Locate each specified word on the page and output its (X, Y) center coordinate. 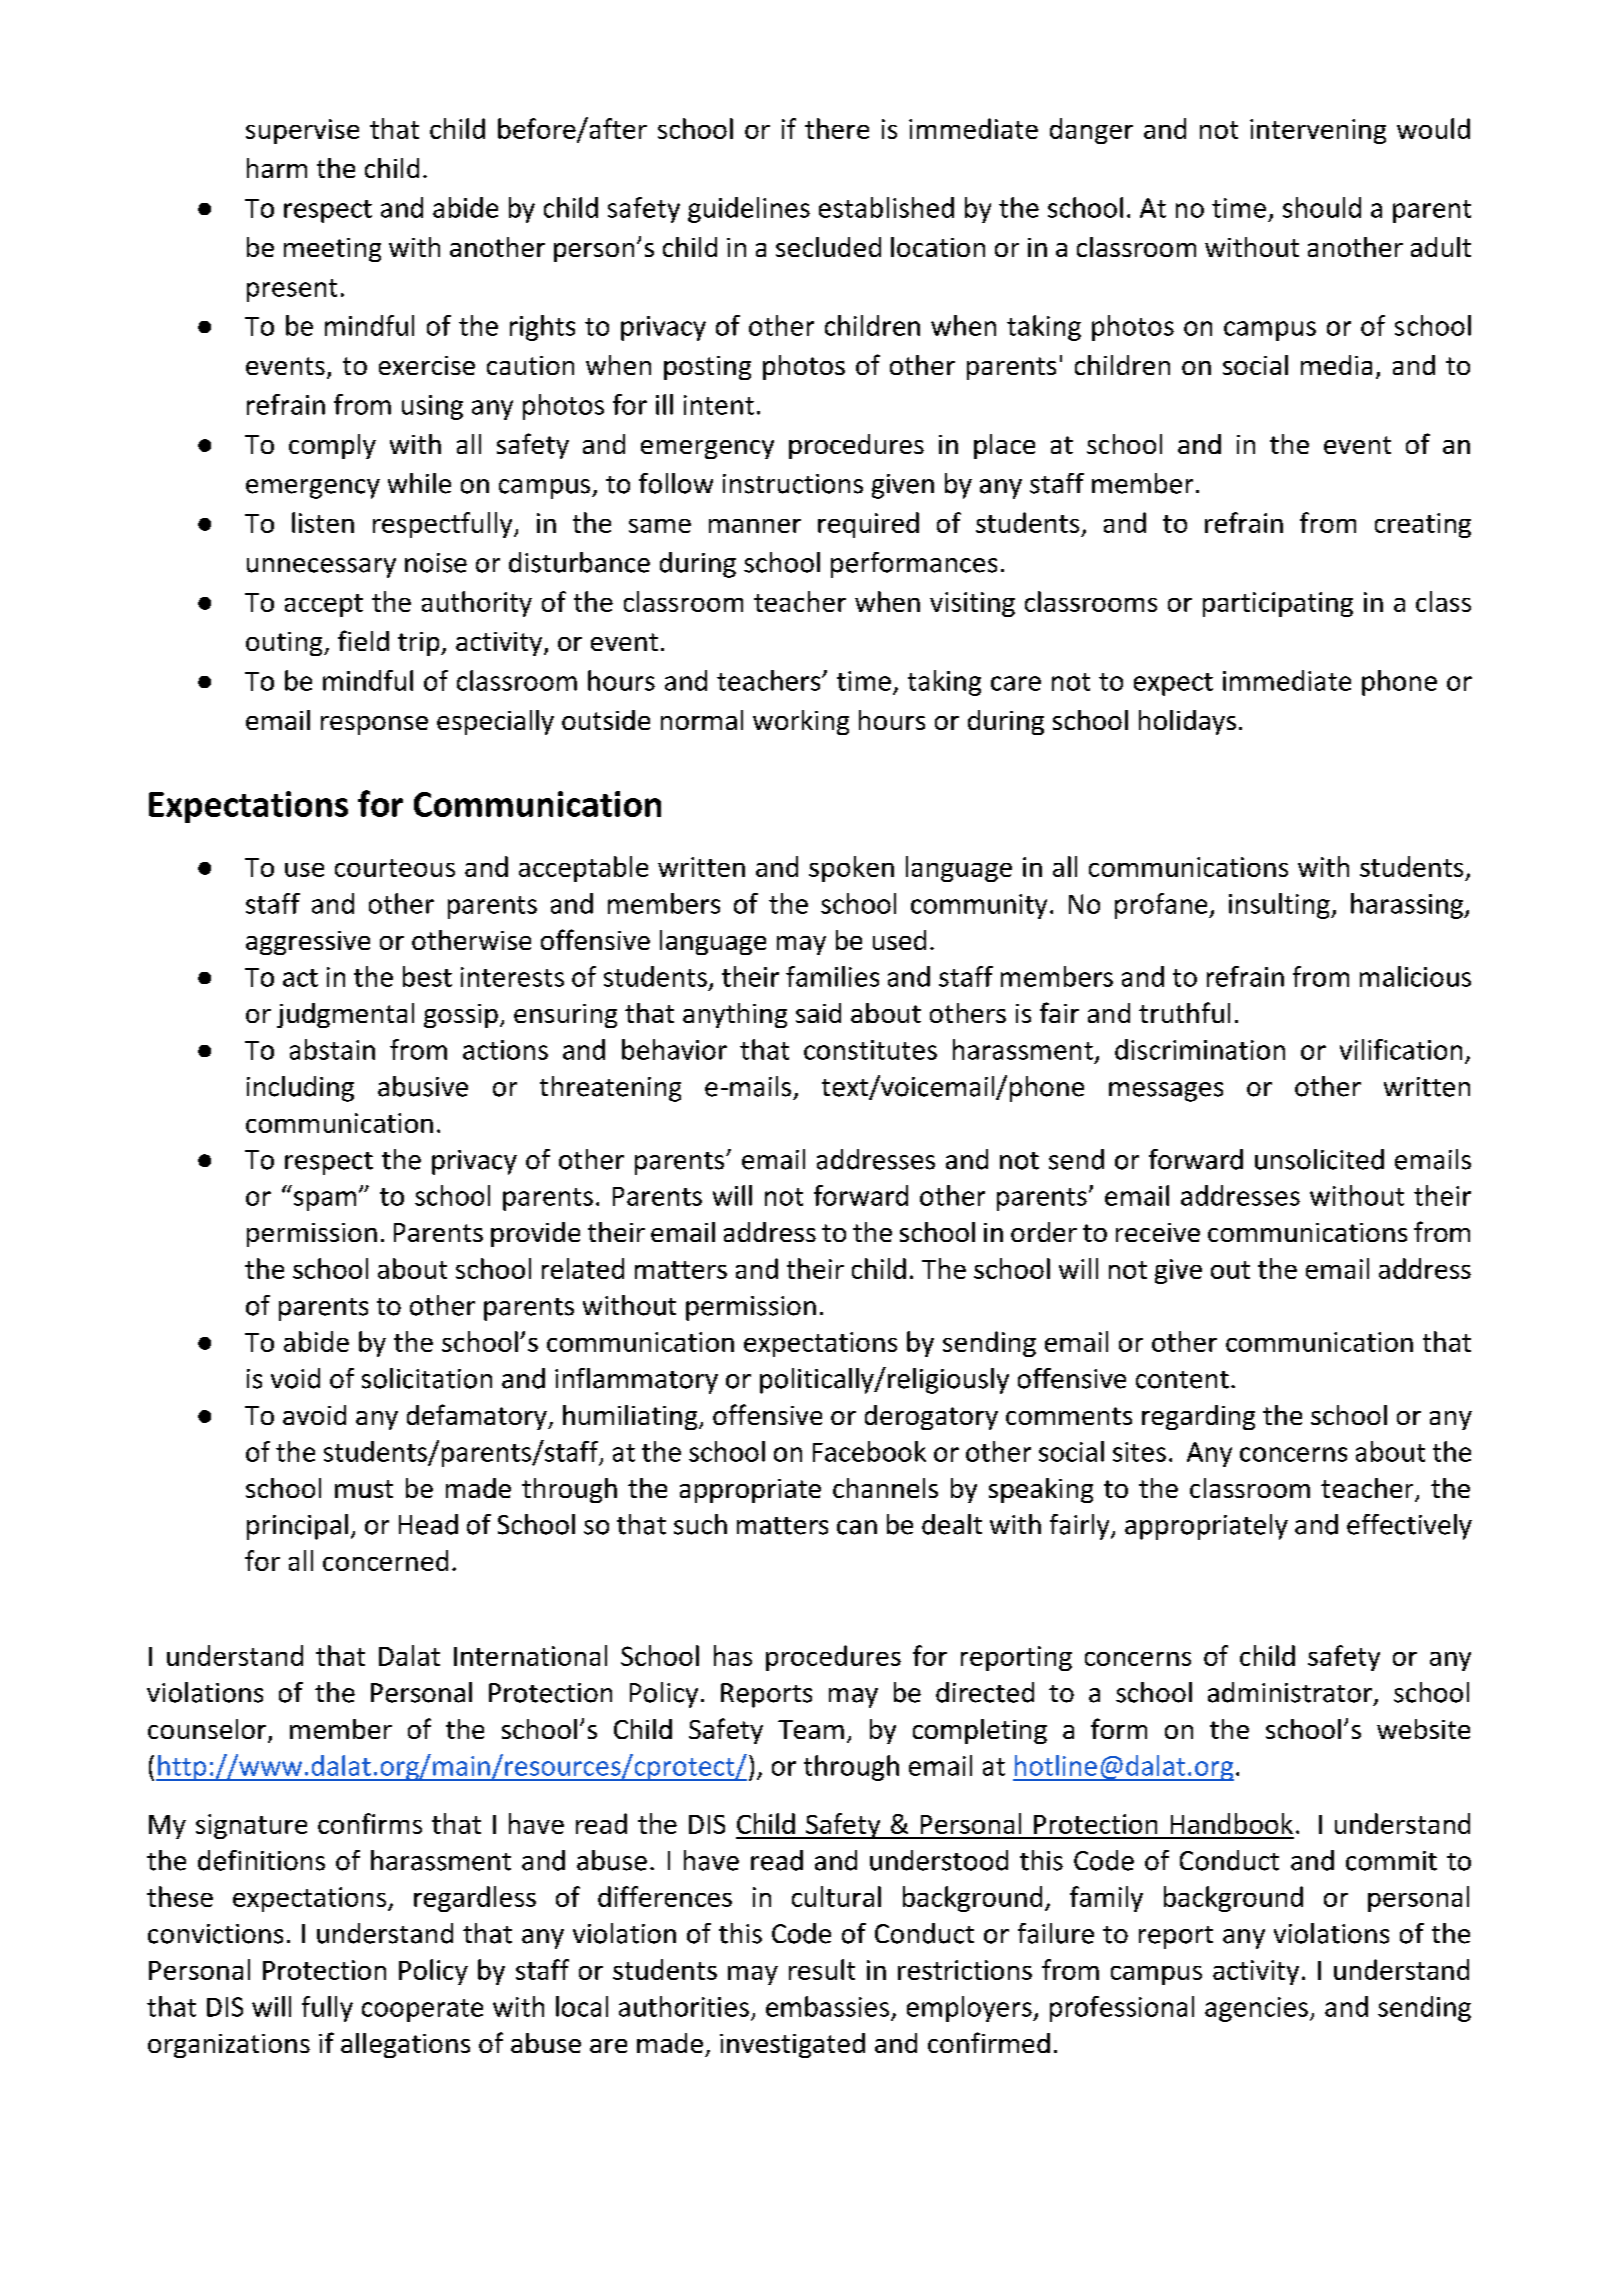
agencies (1256, 2009)
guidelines (749, 210)
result (822, 1969)
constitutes (870, 1050)
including (300, 1089)
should (1322, 207)
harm (277, 168)
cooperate (422, 2010)
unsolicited (1319, 1159)
